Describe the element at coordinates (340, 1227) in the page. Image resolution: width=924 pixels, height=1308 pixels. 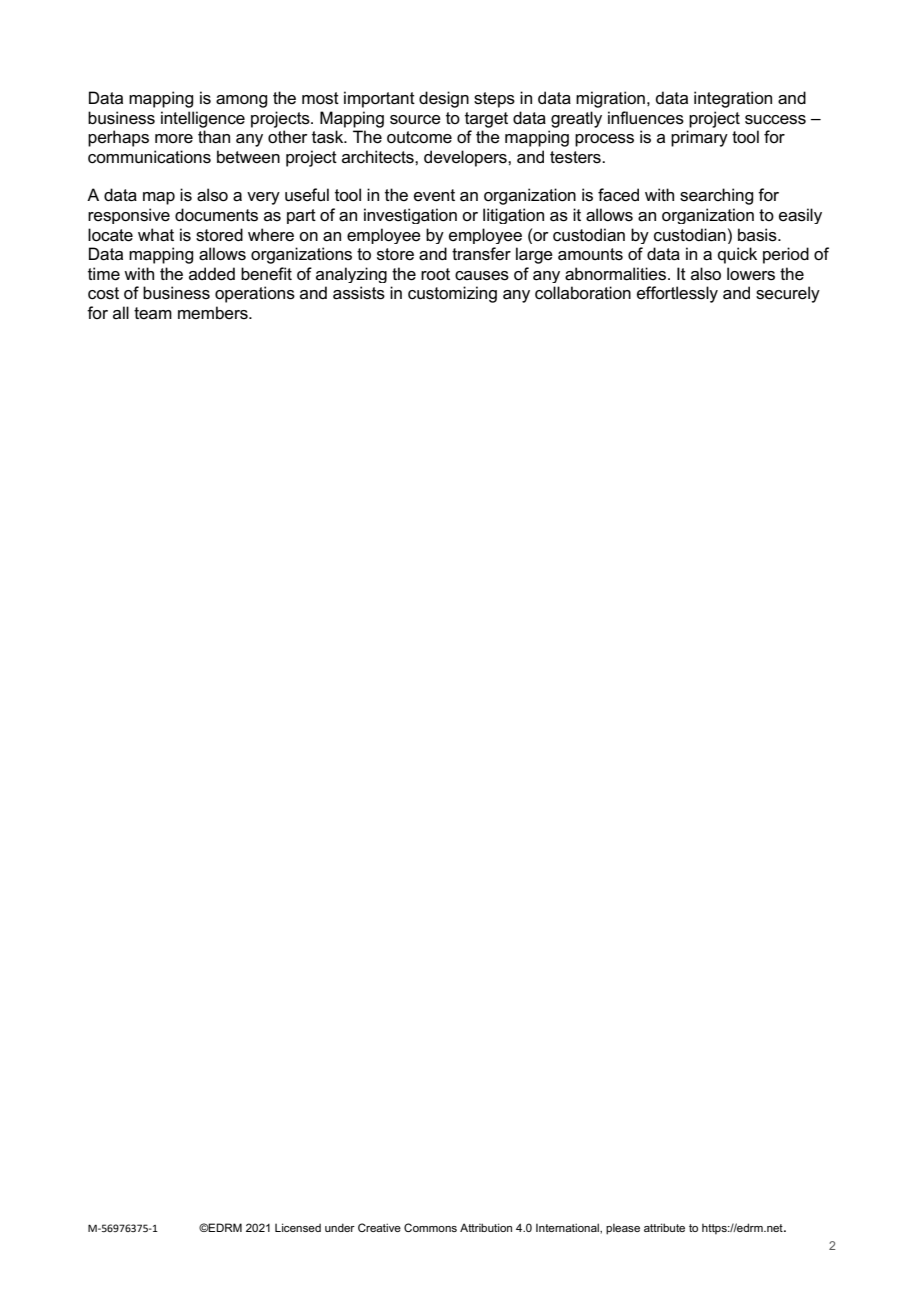
I see `under` at that location.
